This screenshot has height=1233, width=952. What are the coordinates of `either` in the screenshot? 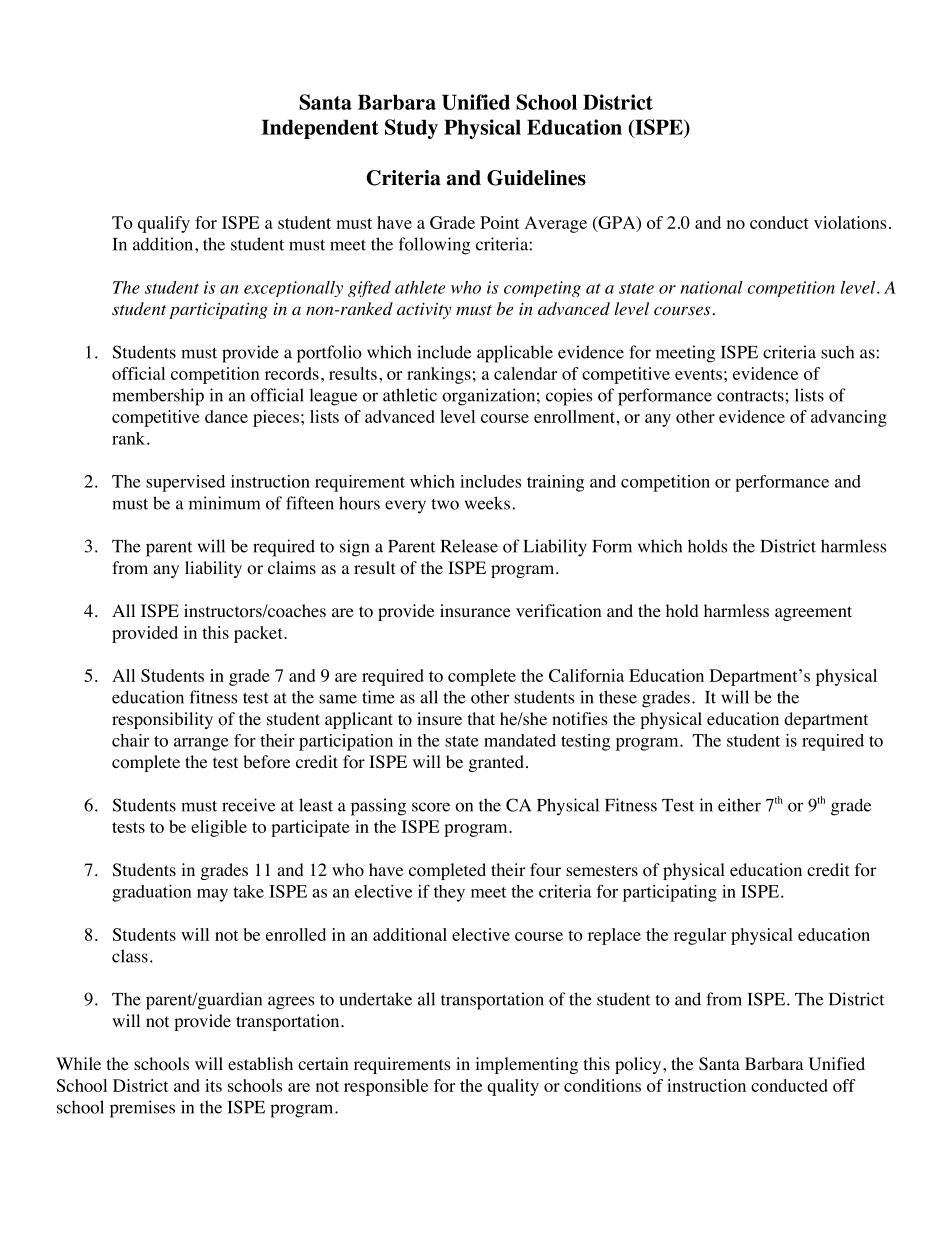 It's located at (739, 805).
